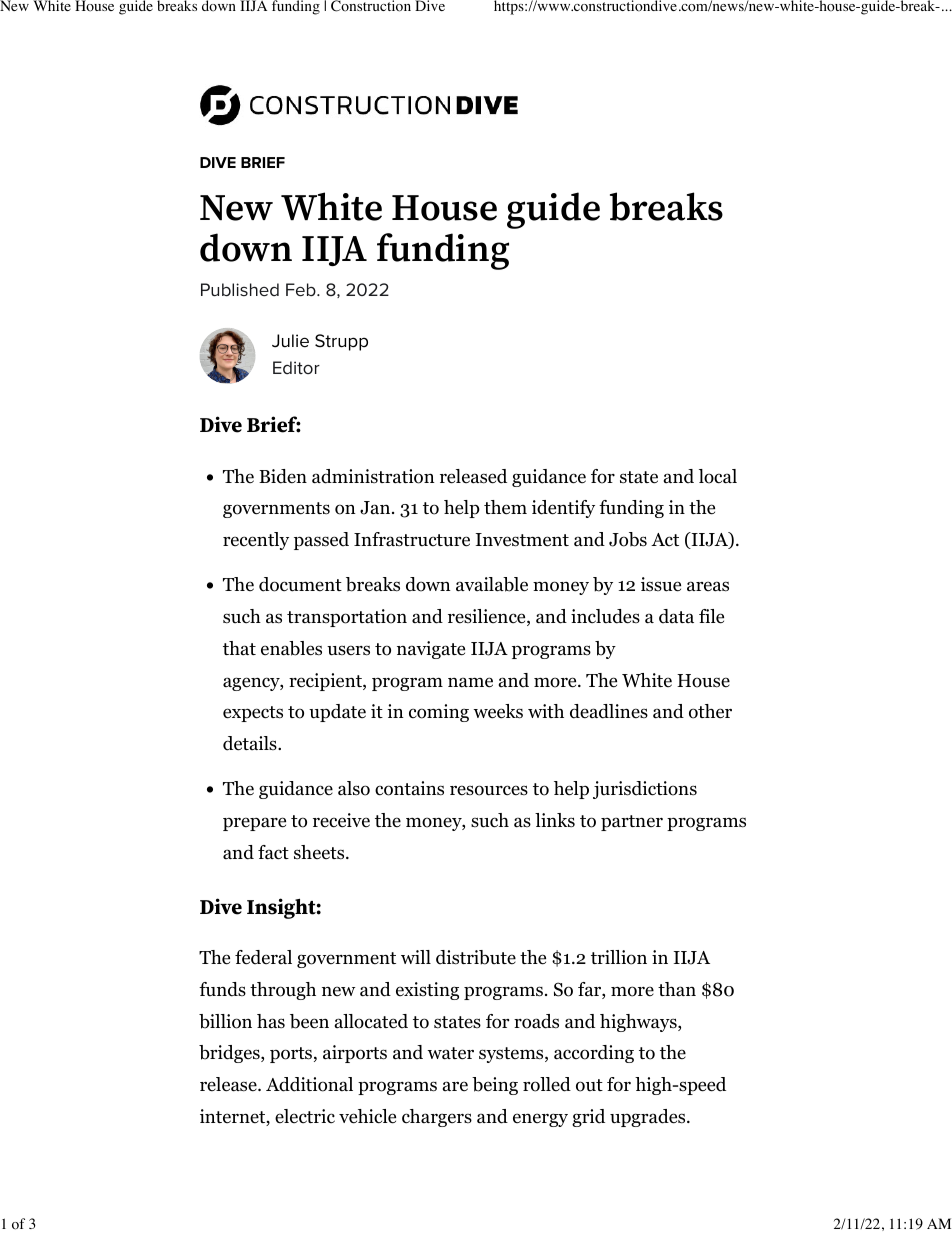 Image resolution: width=952 pixels, height=1233 pixels. I want to click on local, so click(718, 476).
